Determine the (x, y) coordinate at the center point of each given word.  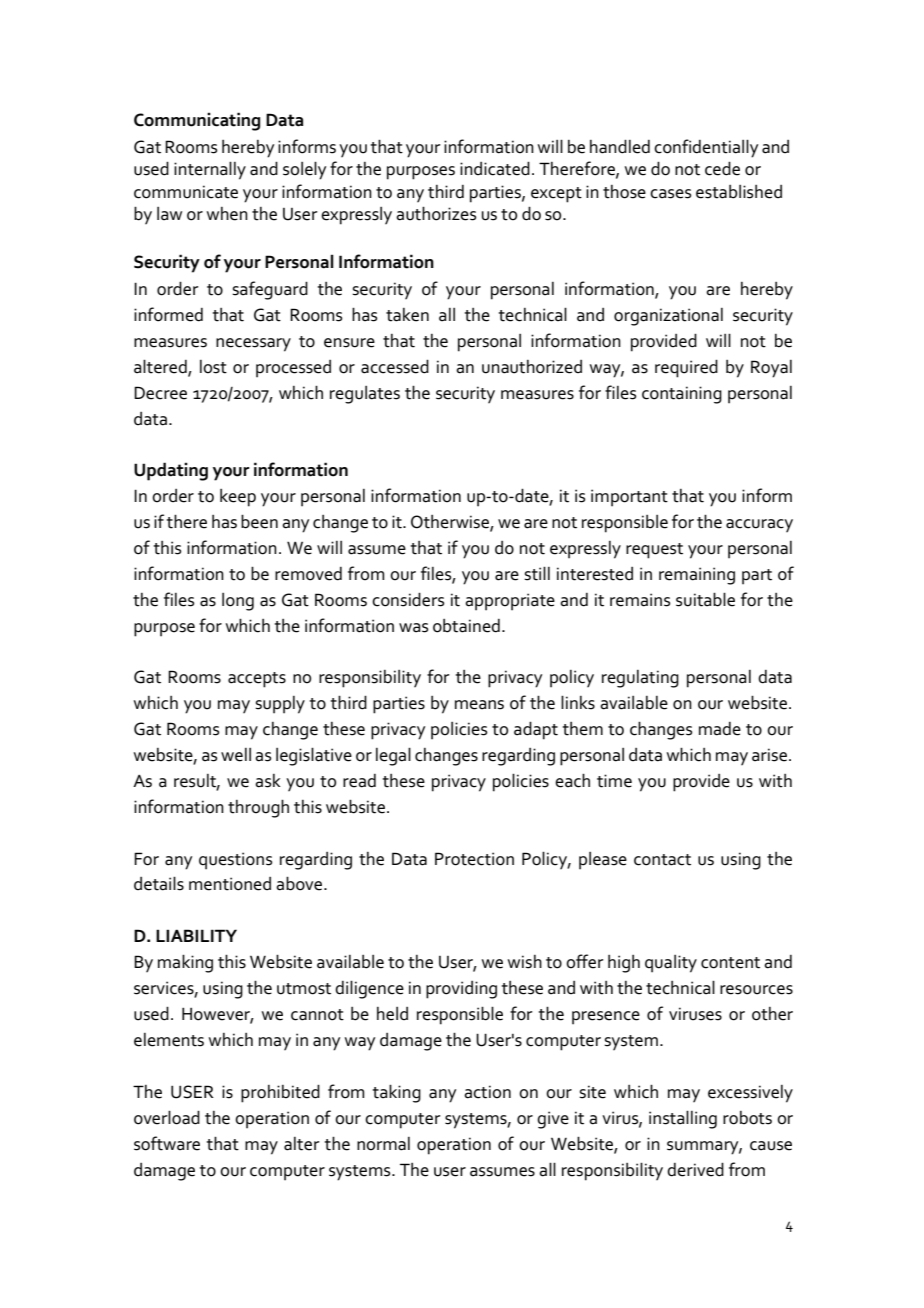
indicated (495, 168)
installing (683, 1119)
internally (210, 170)
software (167, 1143)
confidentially (706, 148)
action (487, 1092)
